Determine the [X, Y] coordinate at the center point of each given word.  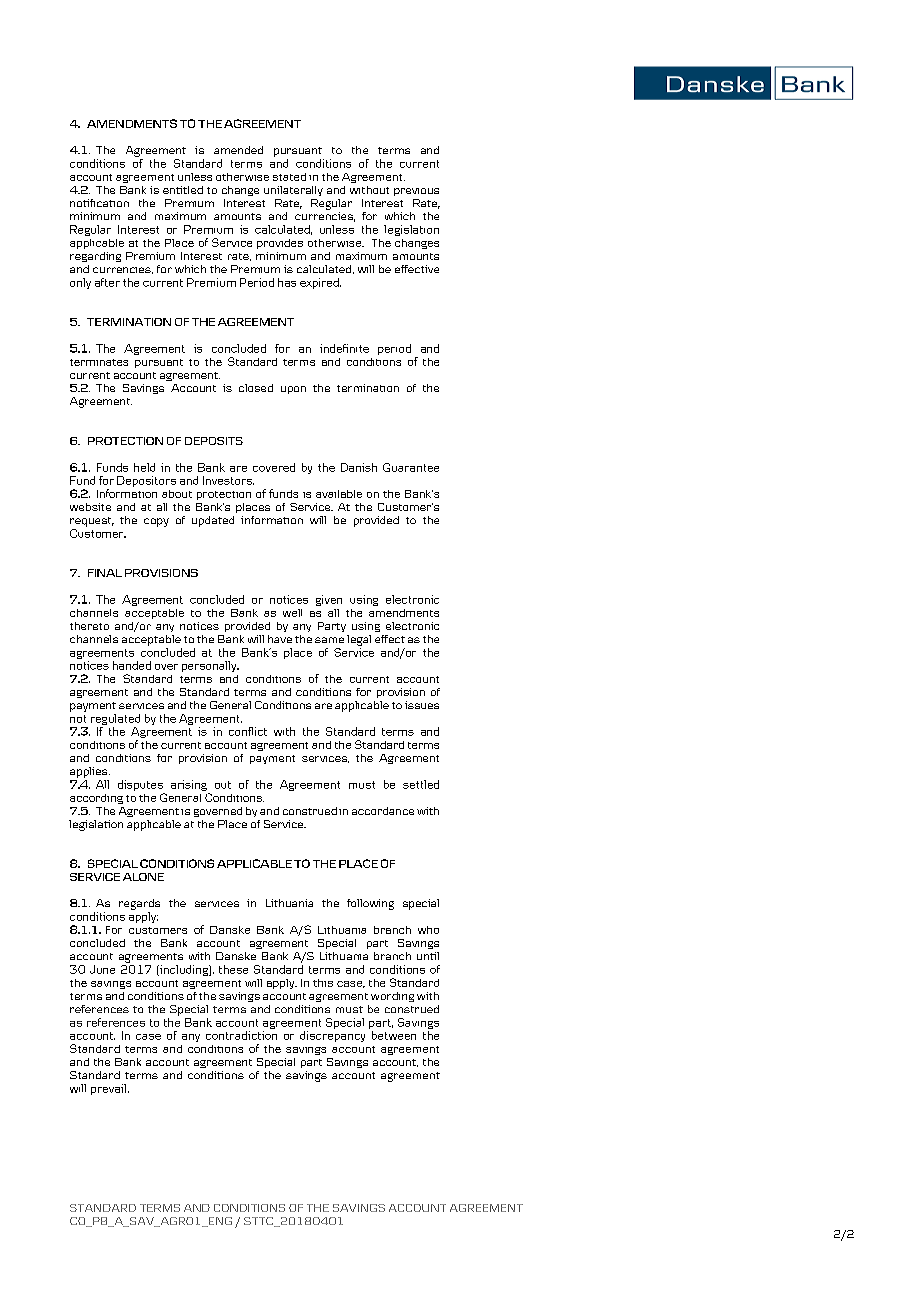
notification [99, 203]
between [394, 1035]
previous [416, 192]
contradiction [241, 1035]
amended [238, 150]
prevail [108, 1089]
